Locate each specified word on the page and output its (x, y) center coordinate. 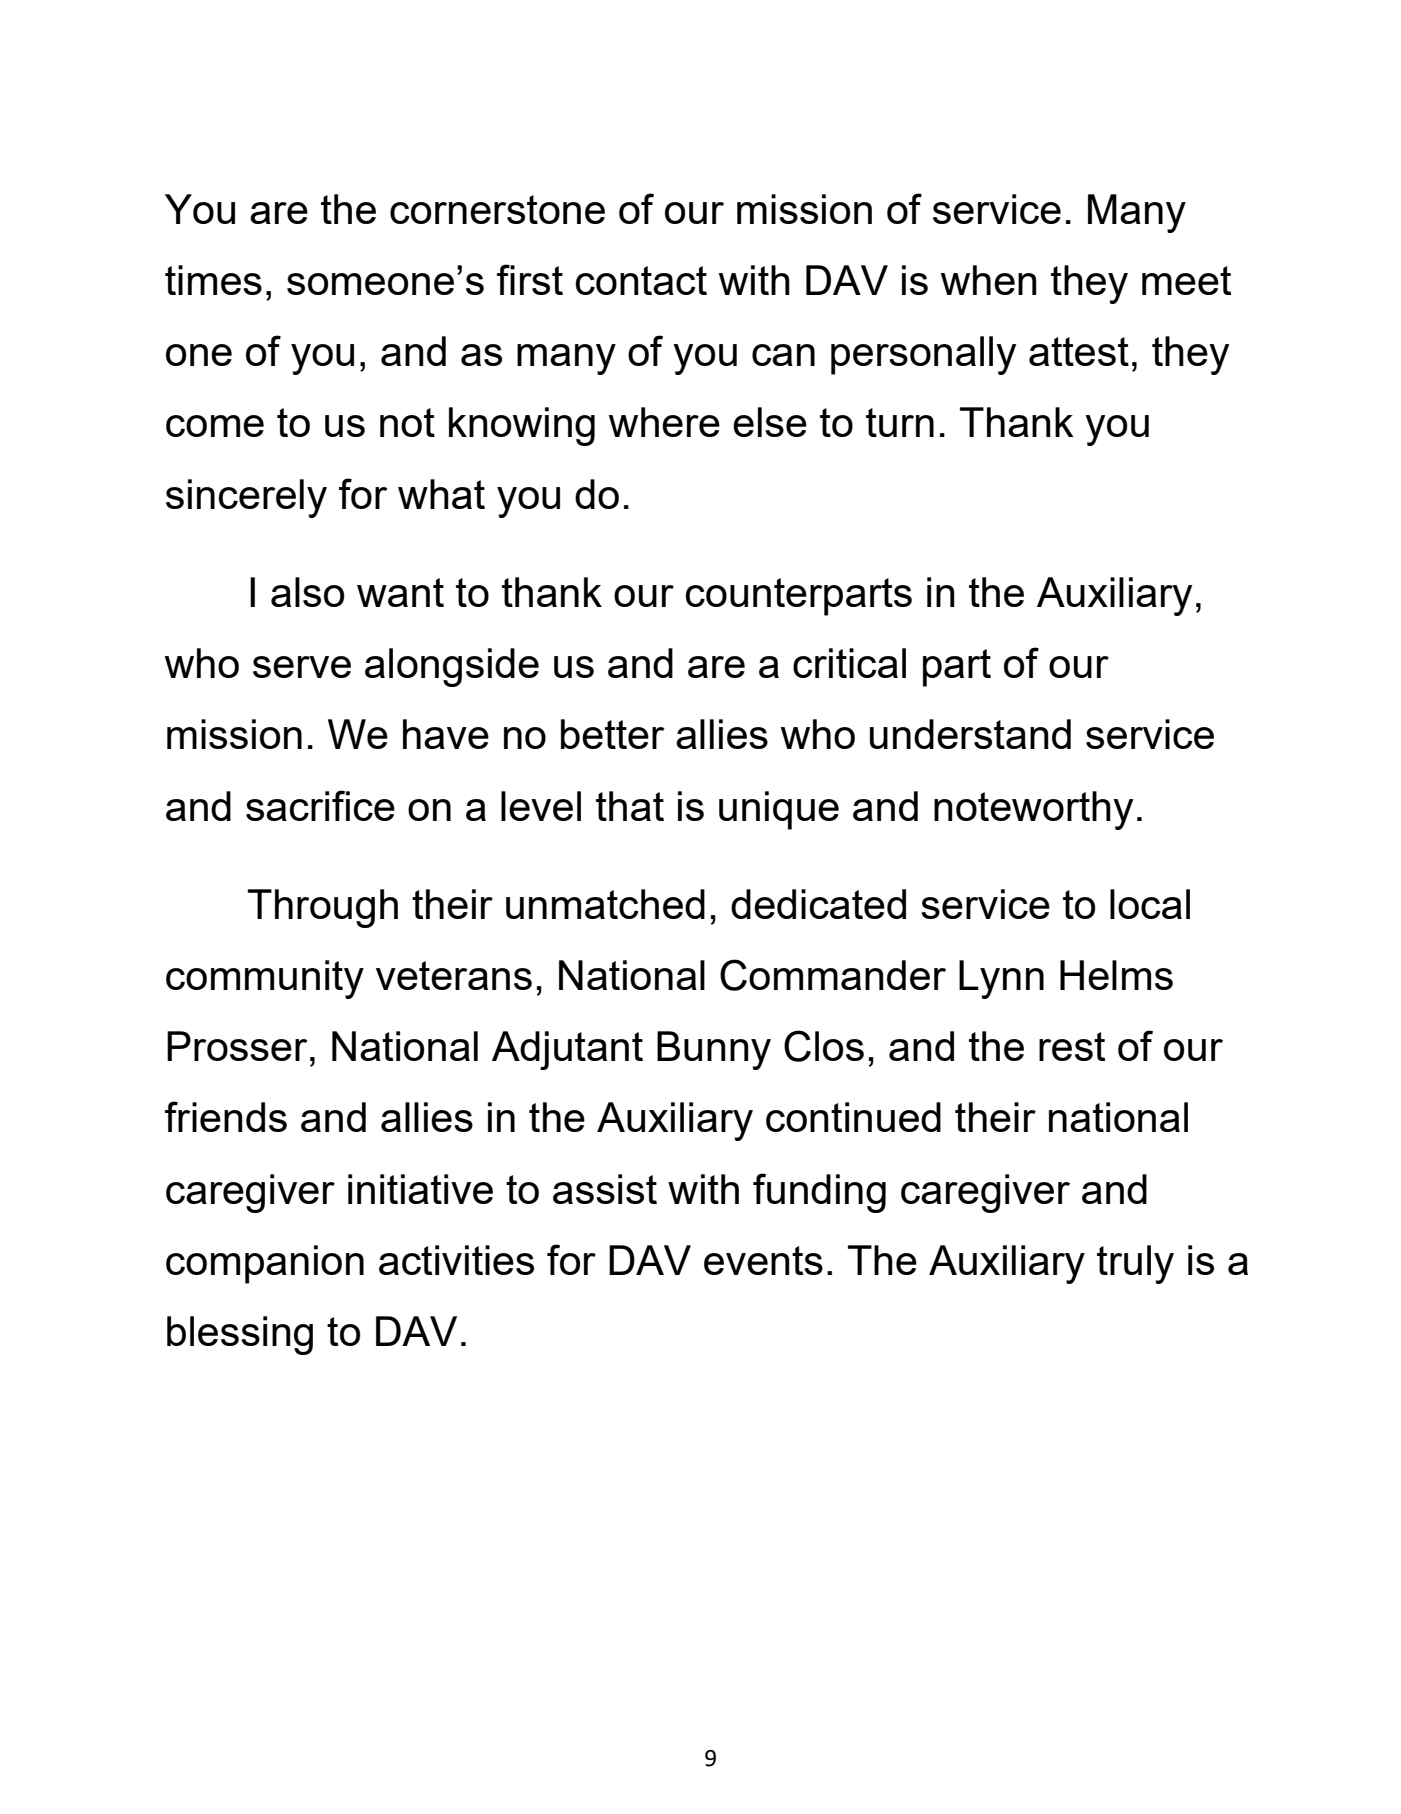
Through (323, 908)
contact (641, 280)
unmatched (605, 904)
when (989, 280)
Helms (1116, 975)
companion (265, 1264)
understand (970, 734)
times (213, 280)
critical (849, 663)
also (307, 592)
